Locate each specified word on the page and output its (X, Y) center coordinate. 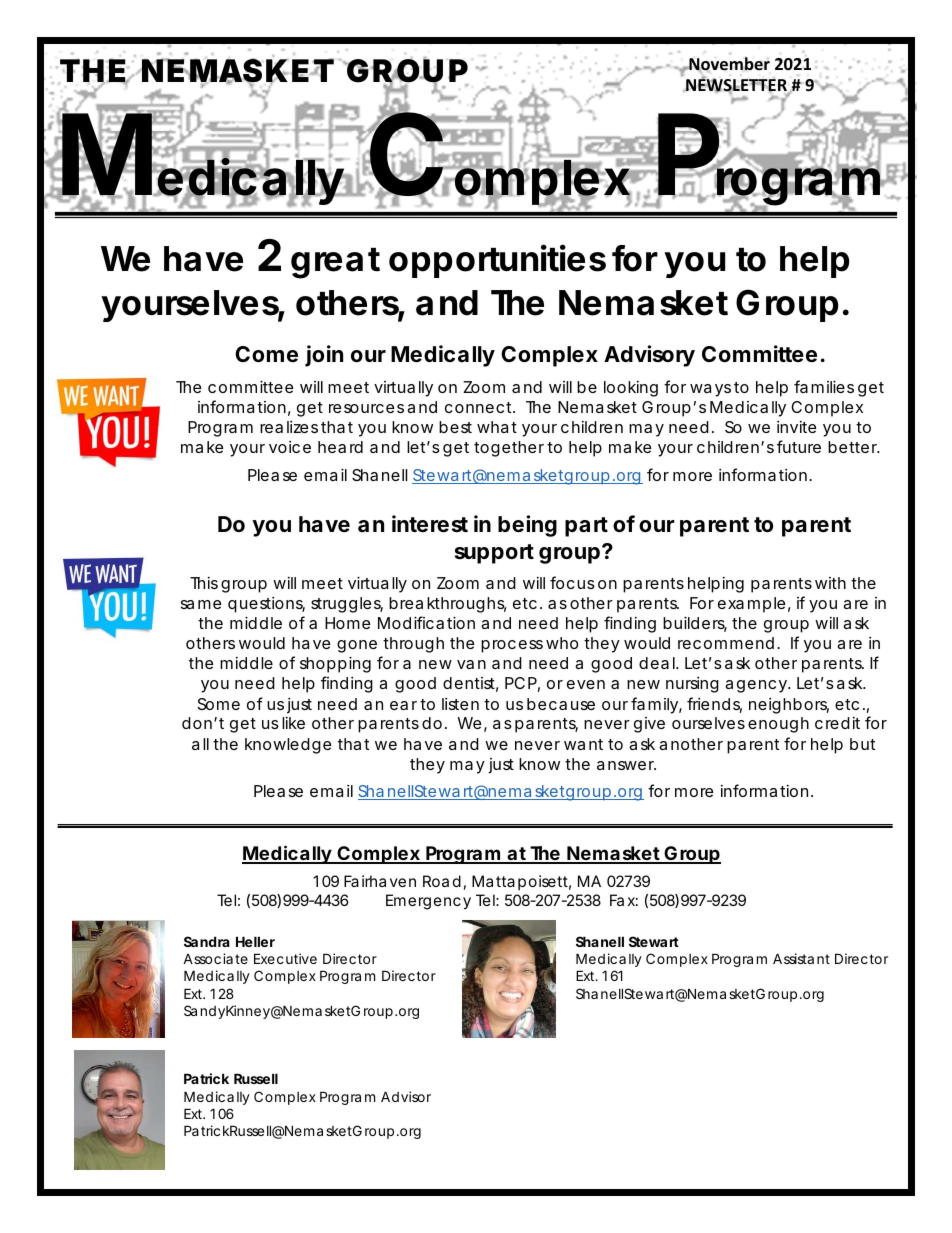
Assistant (801, 958)
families (824, 386)
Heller (255, 941)
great (335, 263)
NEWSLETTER (736, 86)
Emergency (428, 902)
